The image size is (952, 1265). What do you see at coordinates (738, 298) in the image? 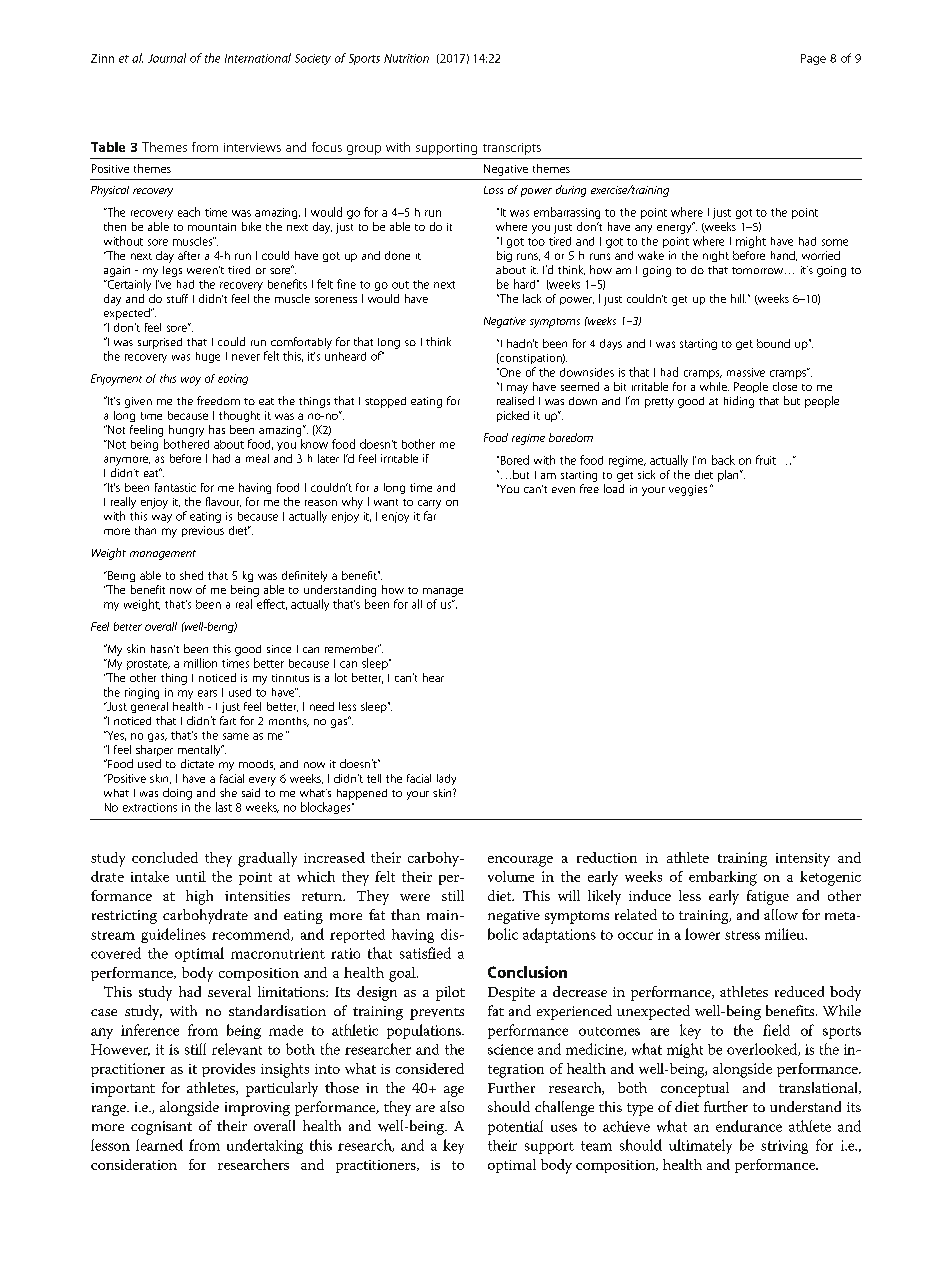
I see `hill` at bounding box center [738, 298].
